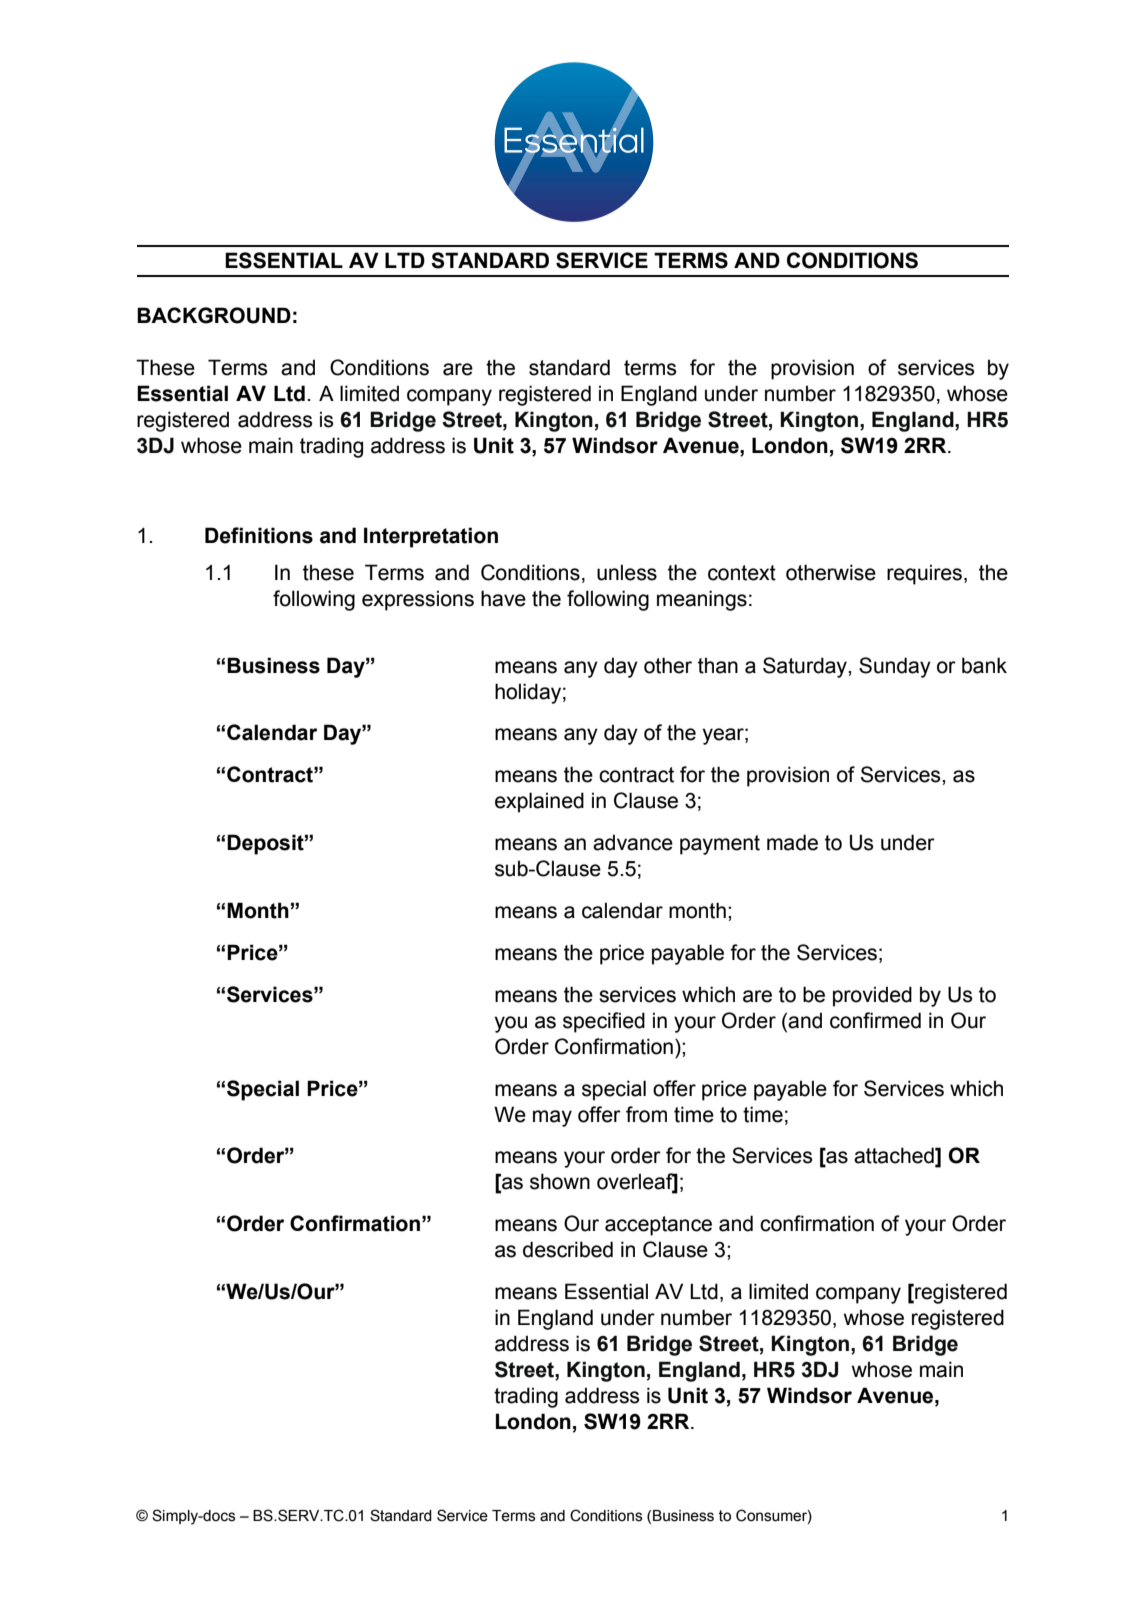 This image has height=1621, width=1146. What do you see at coordinates (539, 802) in the image?
I see `explained` at bounding box center [539, 802].
